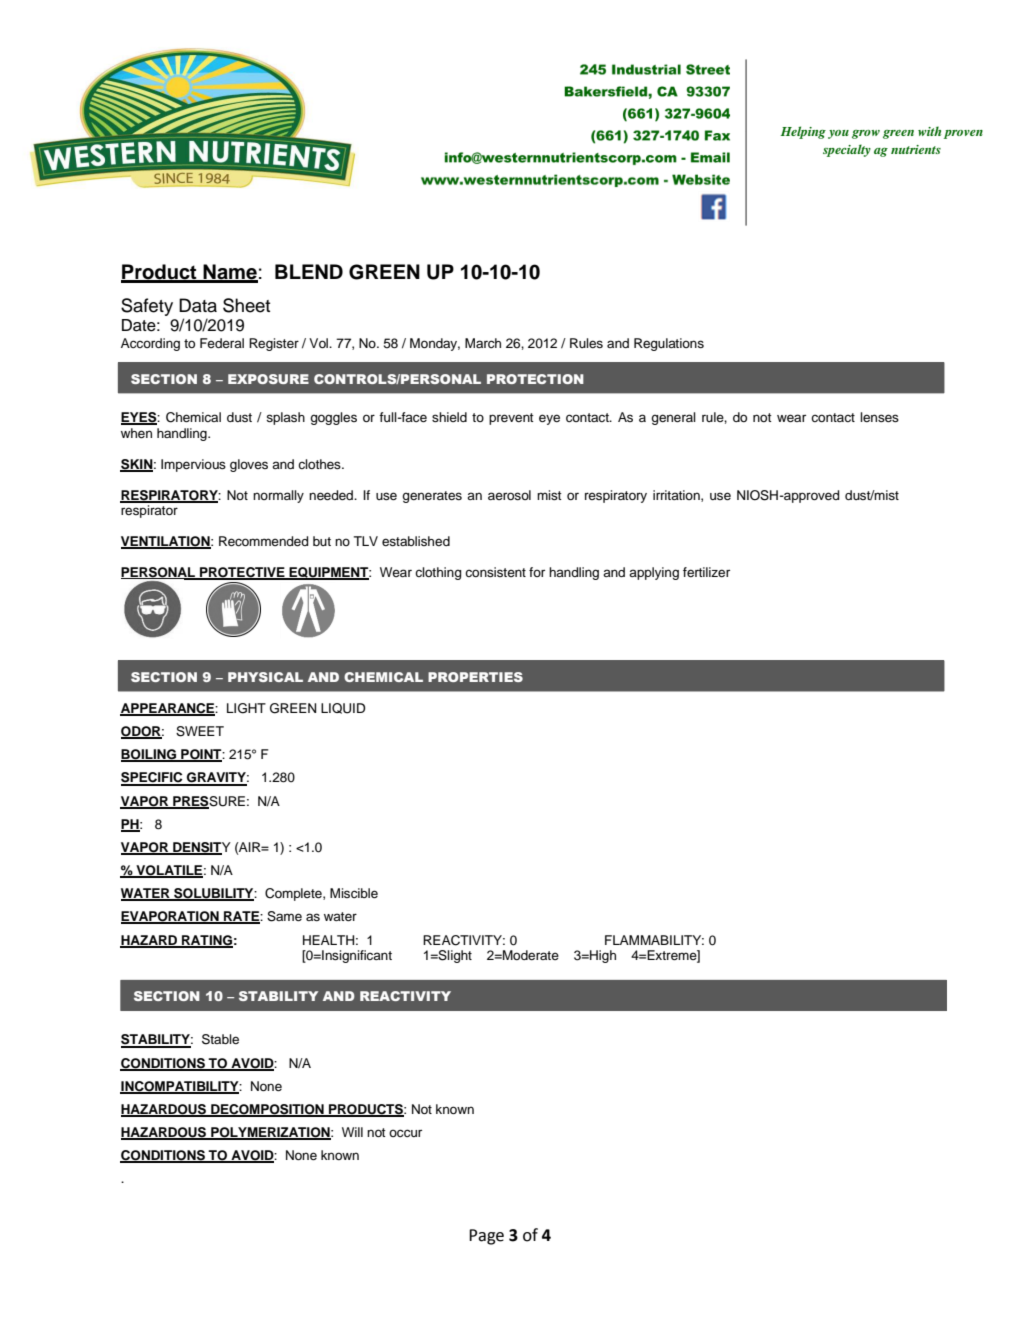 The image size is (1027, 1329). Describe the element at coordinates (475, 677) in the screenshot. I see `PROPERTIES` at that location.
